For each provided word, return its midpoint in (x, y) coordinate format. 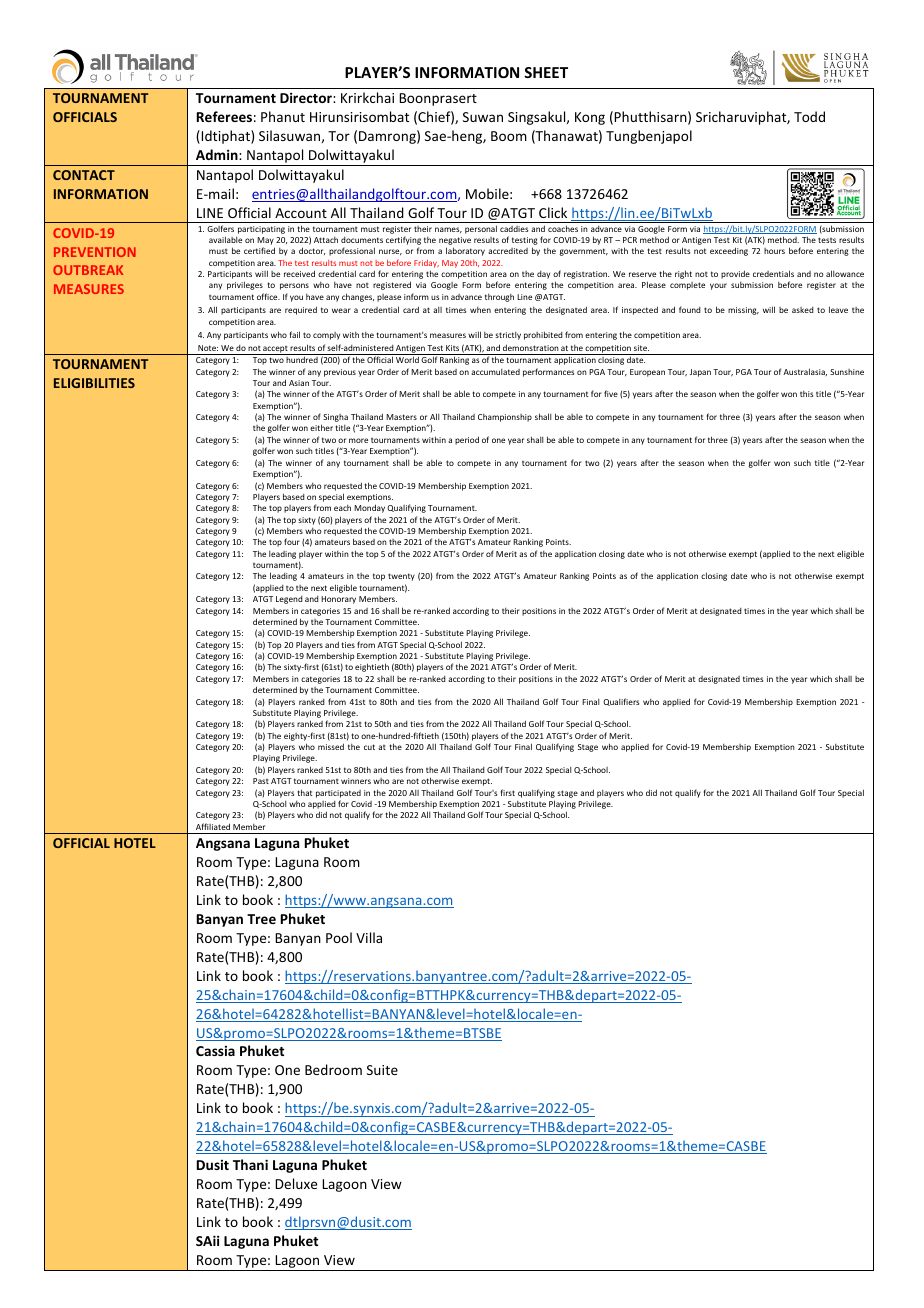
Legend (289, 600)
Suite (382, 1070)
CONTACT (84, 175)
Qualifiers (621, 702)
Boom (509, 136)
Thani (250, 1164)
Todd (809, 116)
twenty (401, 577)
